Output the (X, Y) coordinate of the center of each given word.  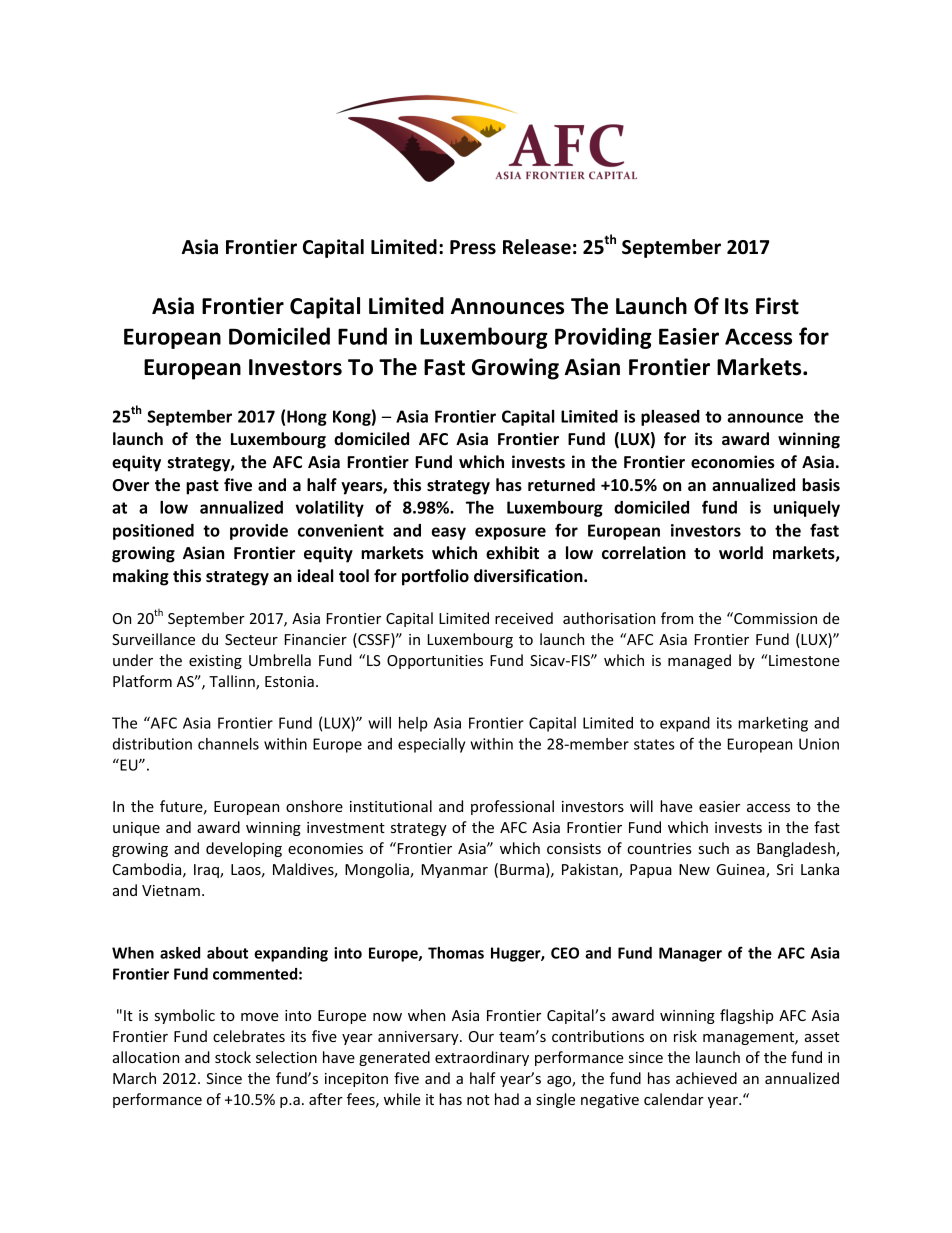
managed (699, 661)
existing (215, 662)
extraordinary (482, 1058)
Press (473, 247)
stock (233, 1057)
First (777, 306)
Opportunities (435, 662)
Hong (307, 418)
